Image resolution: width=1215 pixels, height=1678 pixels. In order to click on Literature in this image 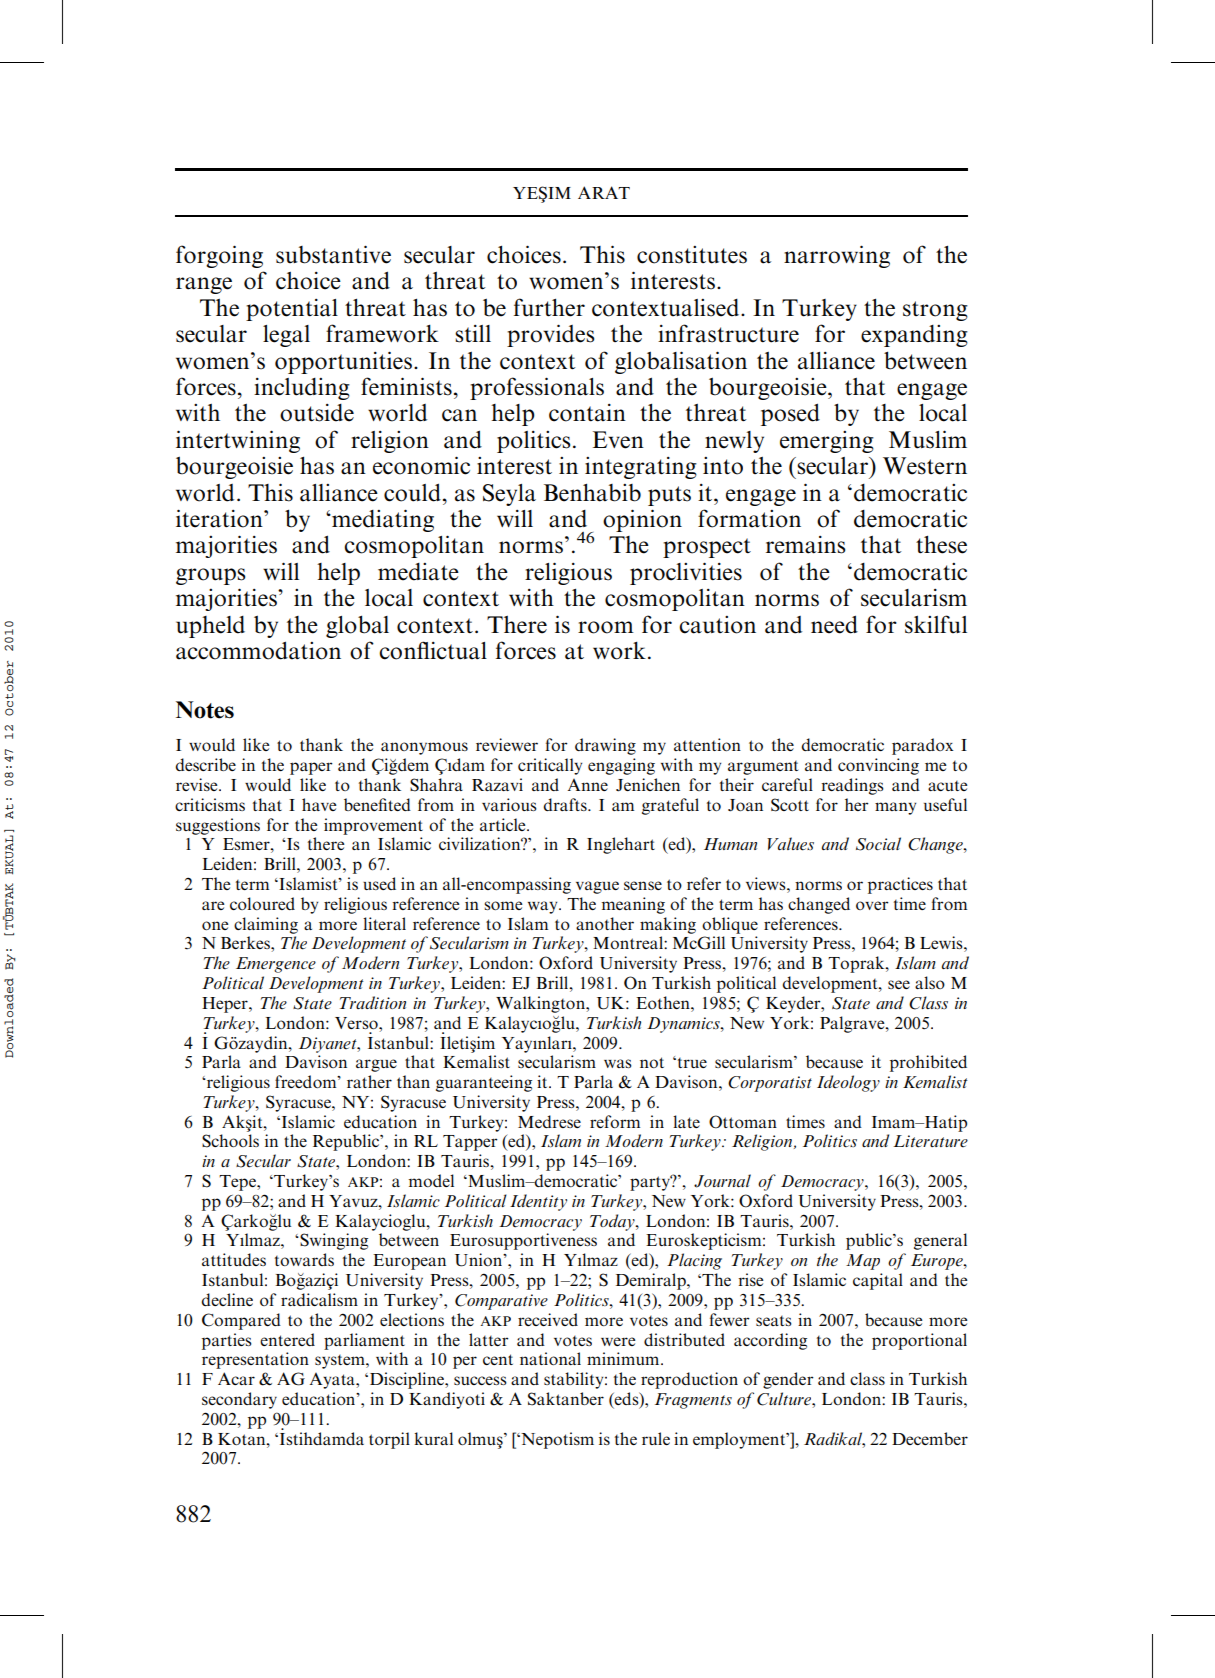, I will do `click(930, 1141)`.
